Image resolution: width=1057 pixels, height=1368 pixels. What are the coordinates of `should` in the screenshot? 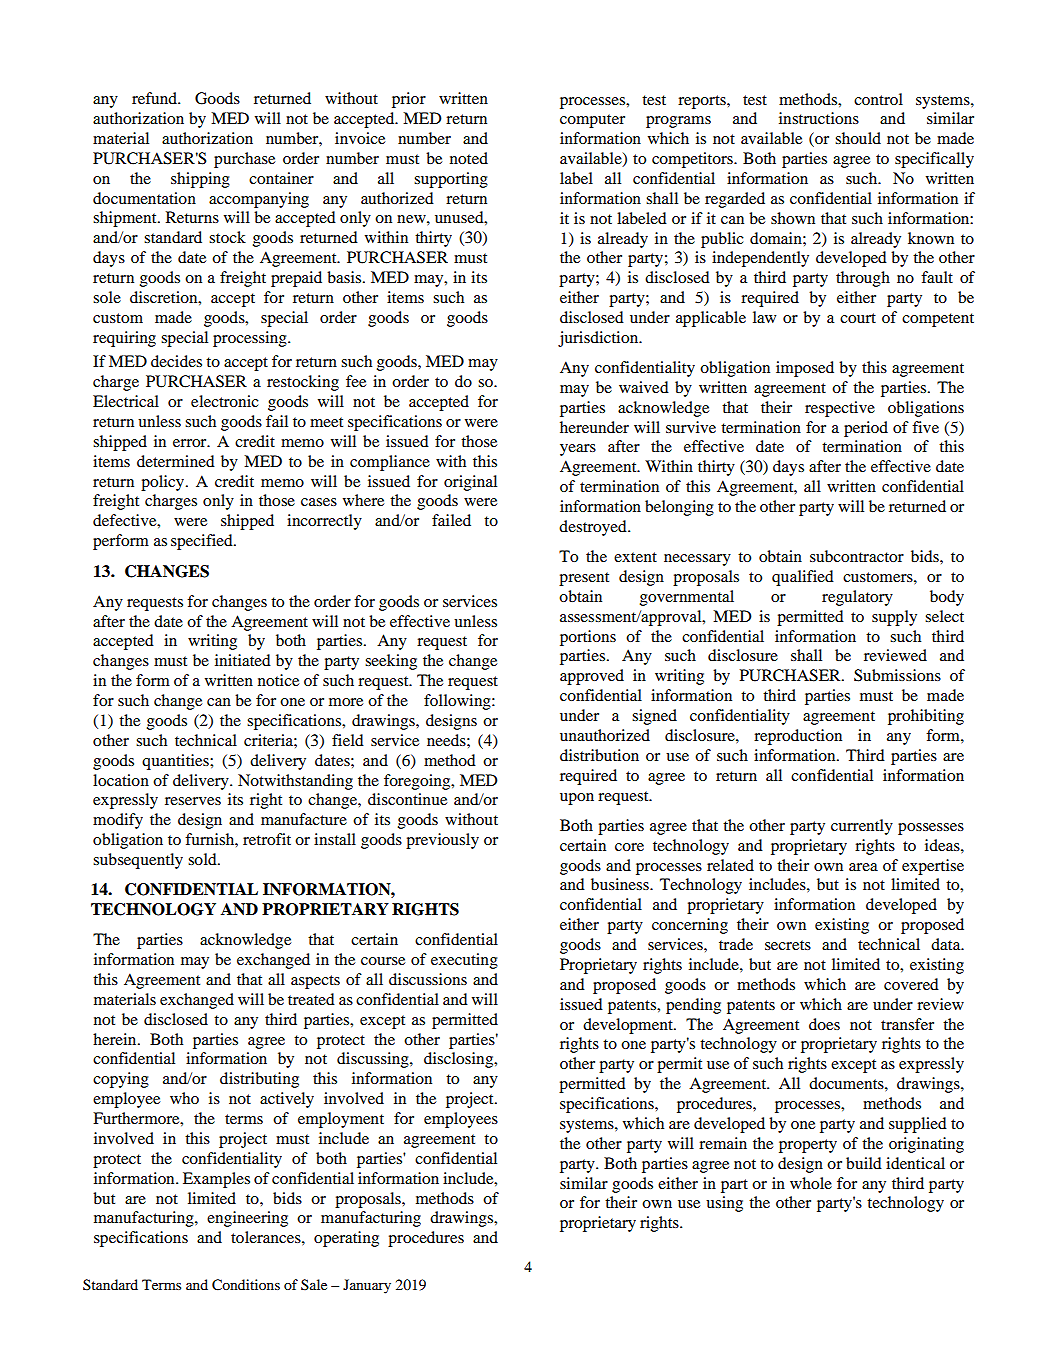 It's located at (858, 138).
